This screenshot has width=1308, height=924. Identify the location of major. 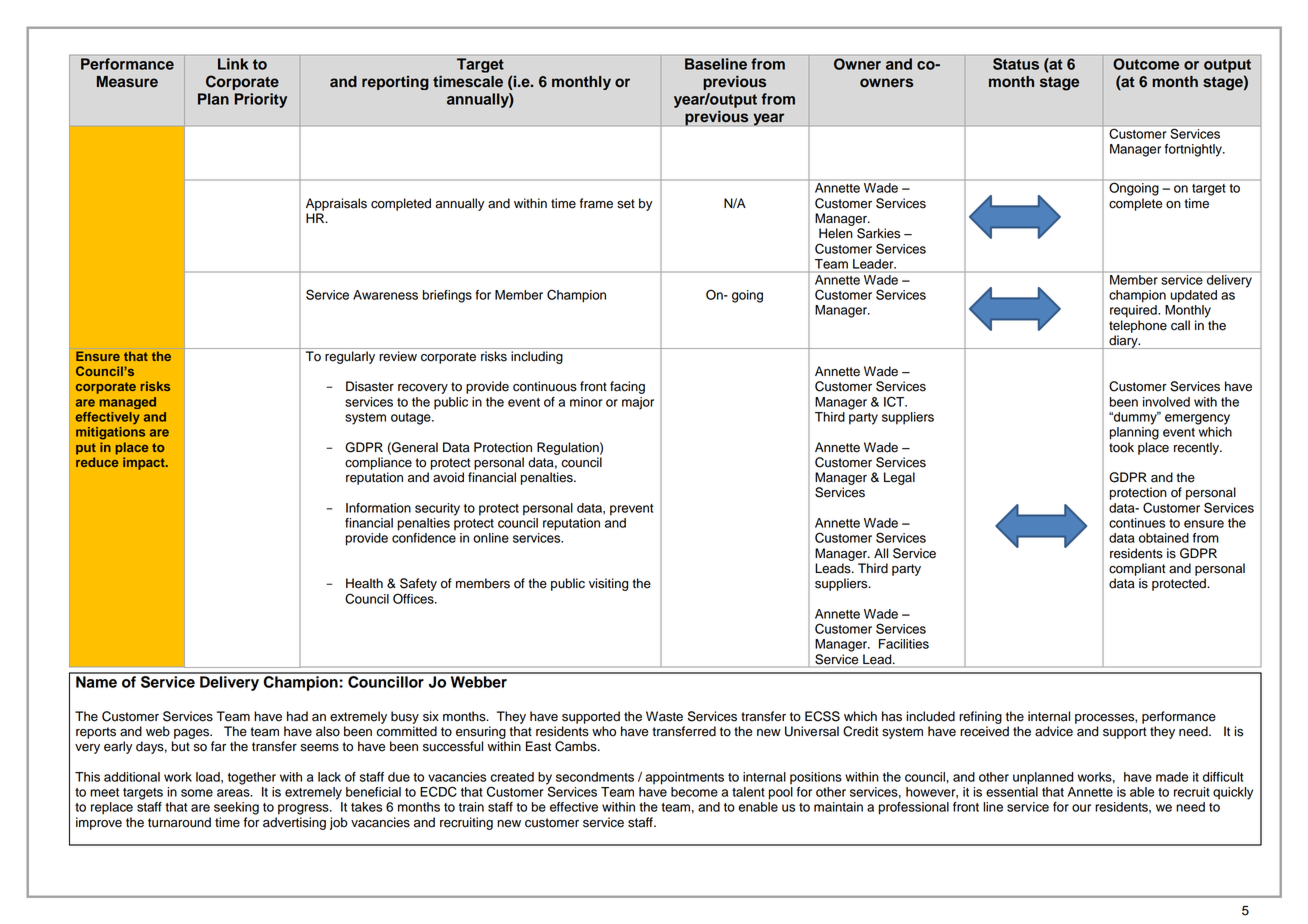
(638, 403).
